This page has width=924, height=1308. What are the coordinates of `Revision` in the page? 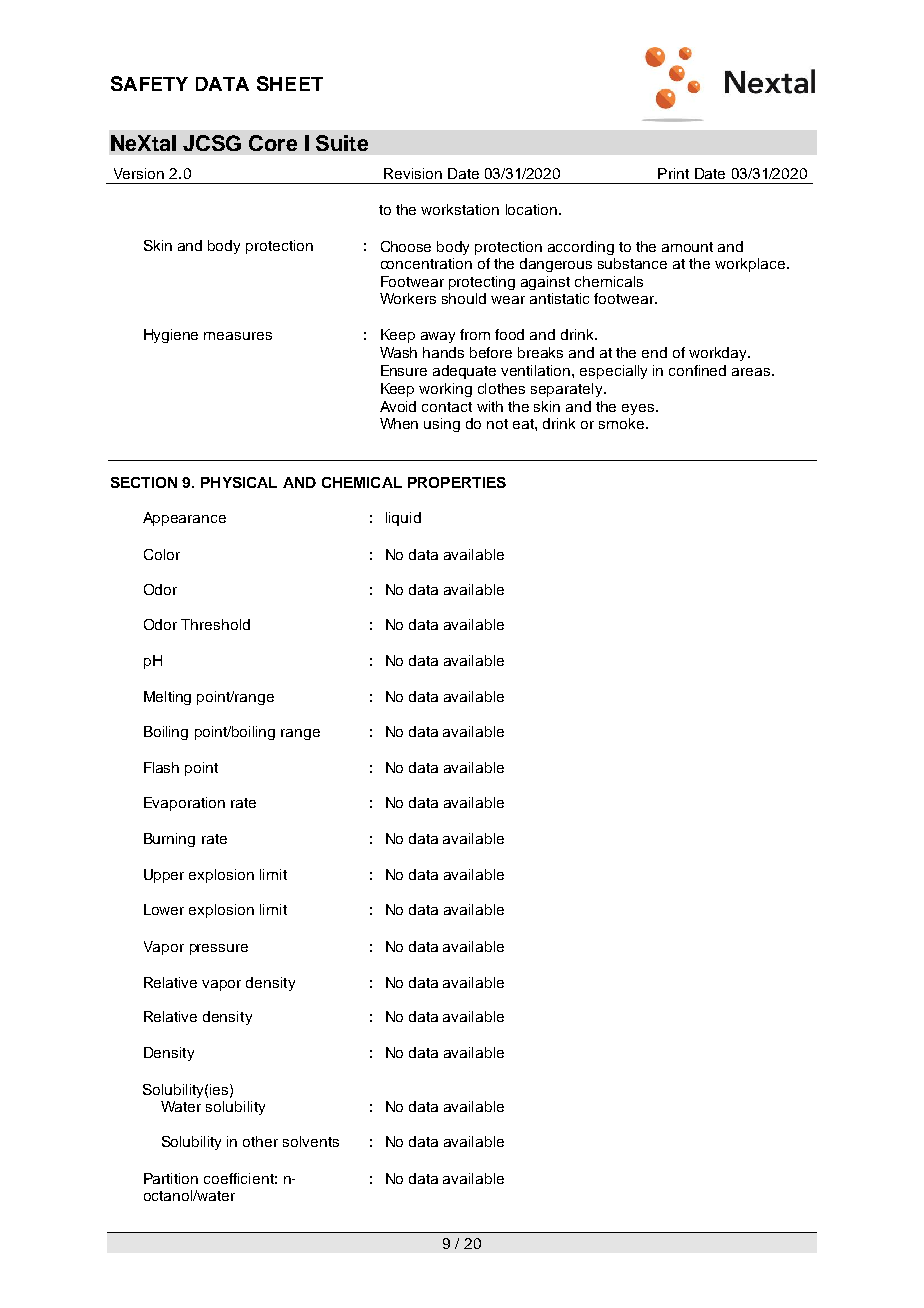 It's located at (413, 173).
